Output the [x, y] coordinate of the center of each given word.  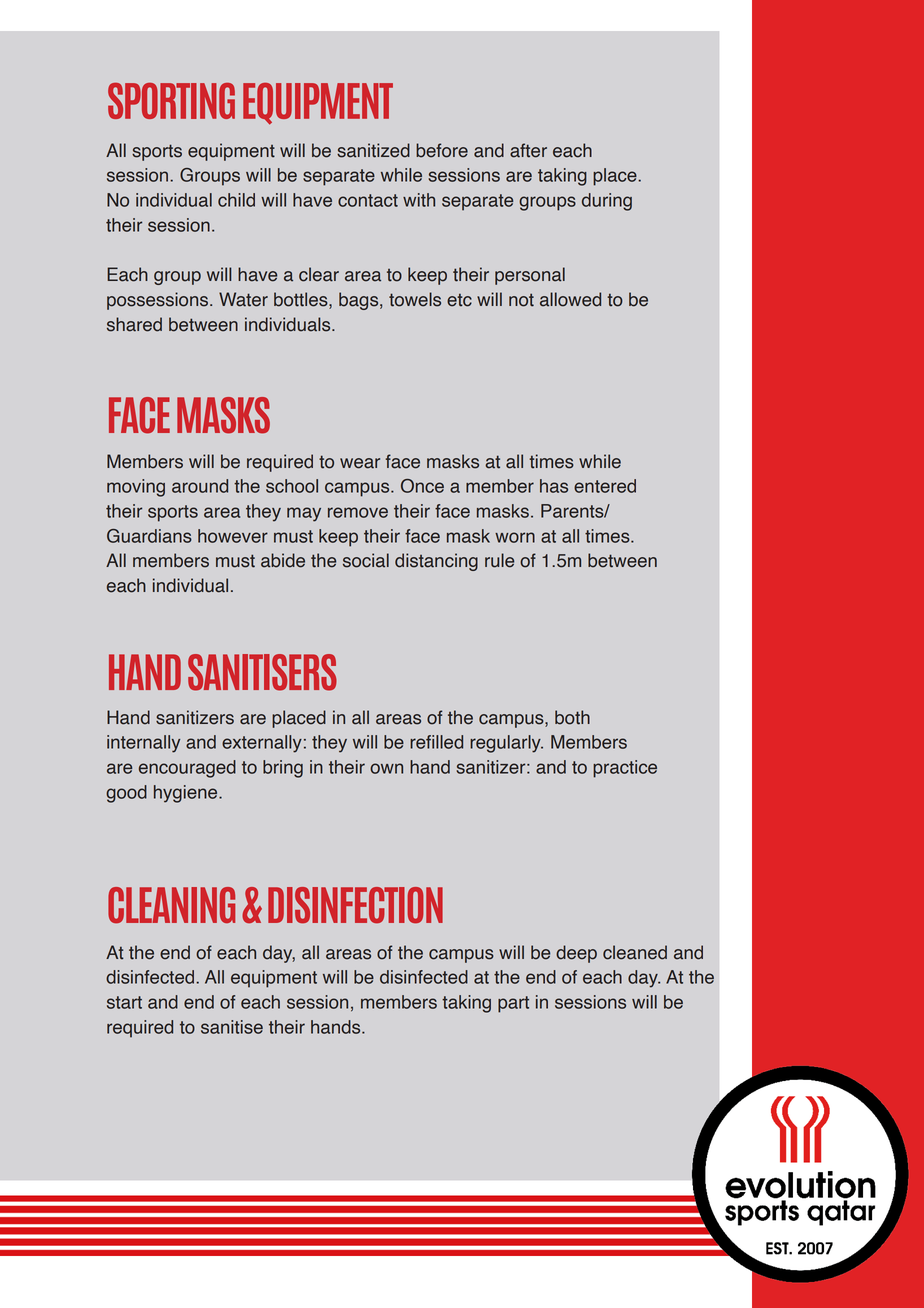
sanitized [373, 150]
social [366, 560]
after [528, 150]
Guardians [149, 536]
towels [415, 299]
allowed [570, 299]
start [124, 1002]
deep [576, 954]
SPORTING [171, 101]
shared [134, 324]
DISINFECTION [355, 905]
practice [625, 769]
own [386, 768]
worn [515, 537]
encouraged [187, 769]
